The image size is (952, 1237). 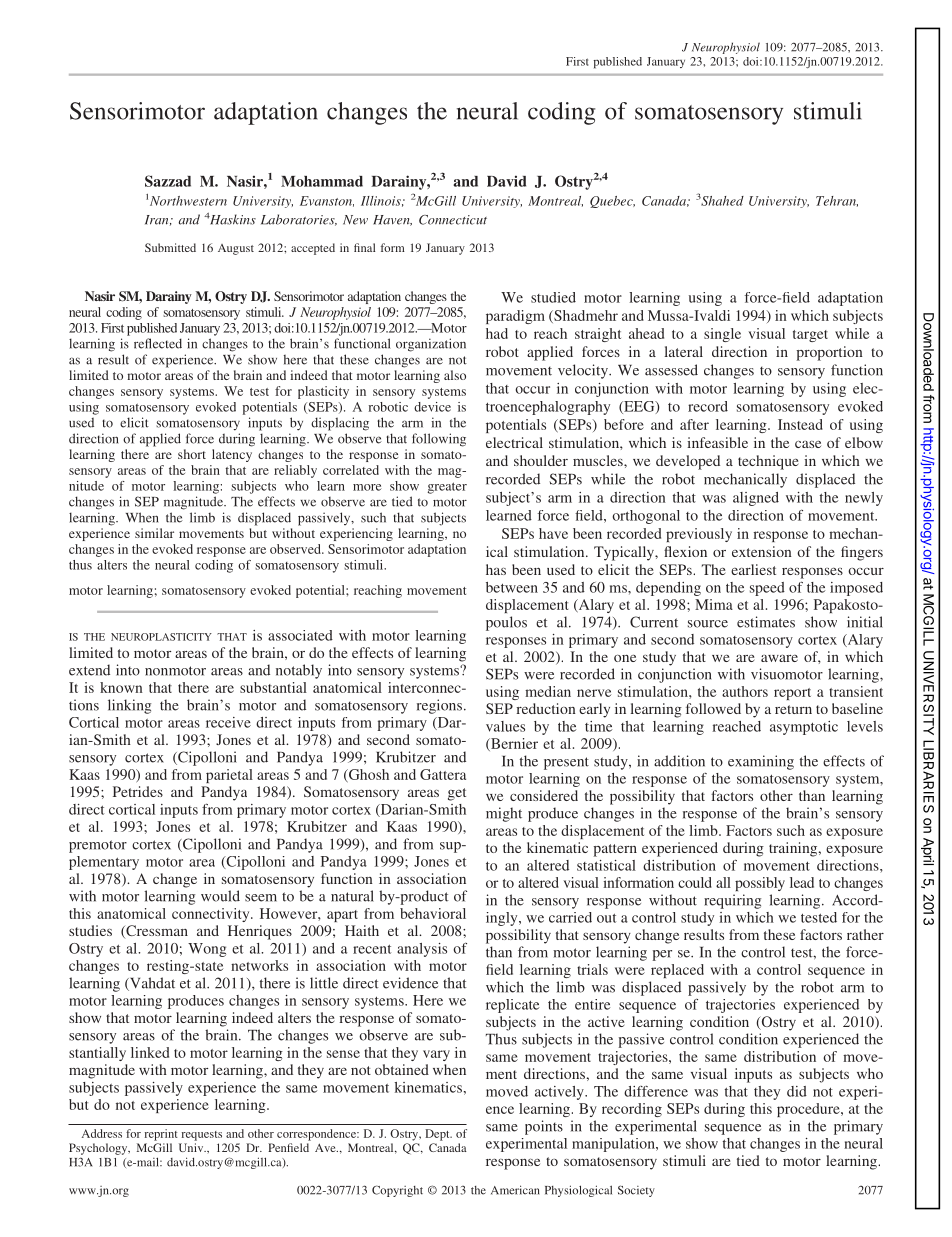 I want to click on requests, so click(x=202, y=1136).
